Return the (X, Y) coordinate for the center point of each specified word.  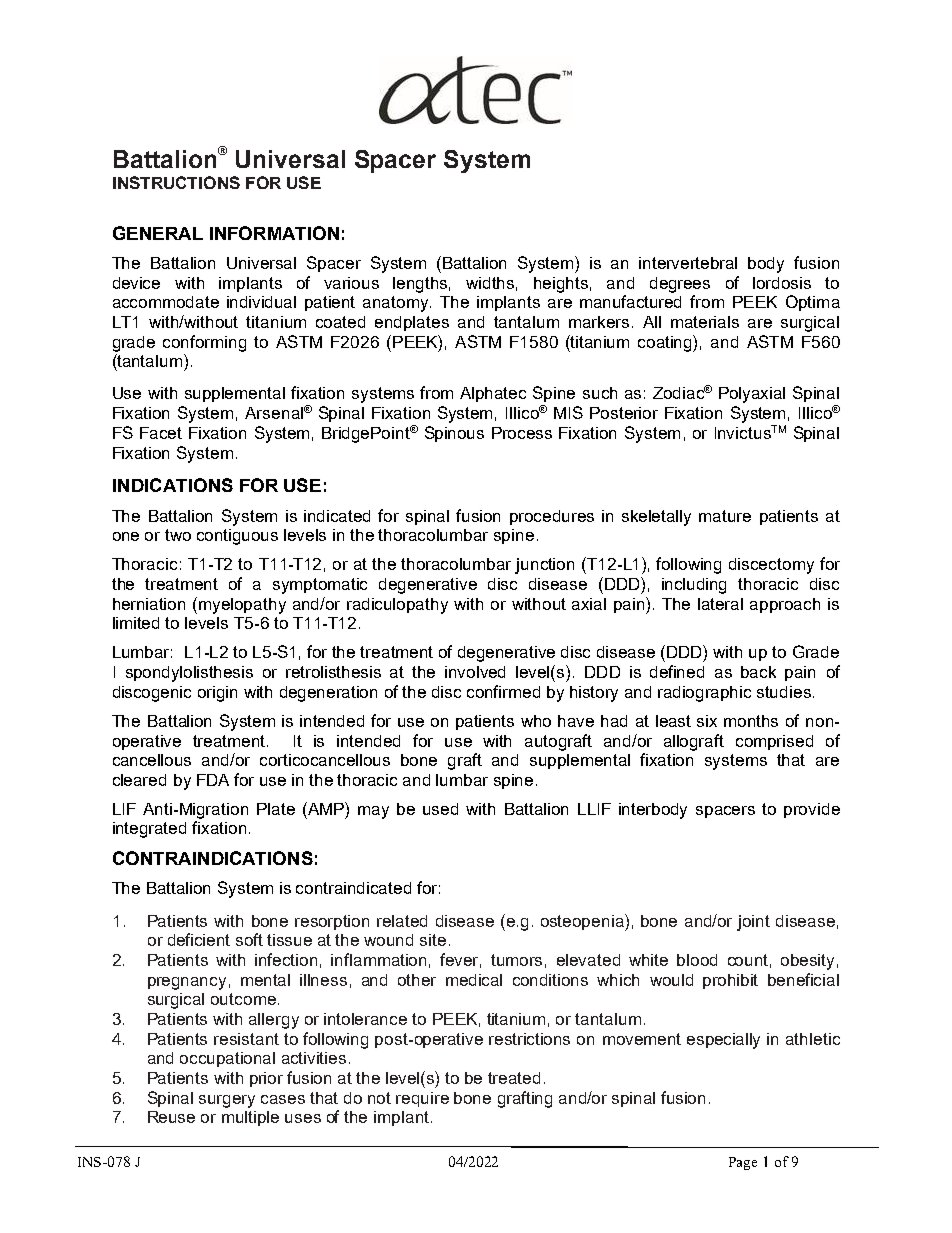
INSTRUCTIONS (176, 182)
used (440, 809)
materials (705, 322)
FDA (213, 780)
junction (544, 566)
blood (697, 960)
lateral (720, 604)
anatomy (397, 304)
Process (522, 433)
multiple (250, 1118)
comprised (774, 742)
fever (460, 960)
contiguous (237, 537)
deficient (199, 939)
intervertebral (688, 263)
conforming (204, 343)
